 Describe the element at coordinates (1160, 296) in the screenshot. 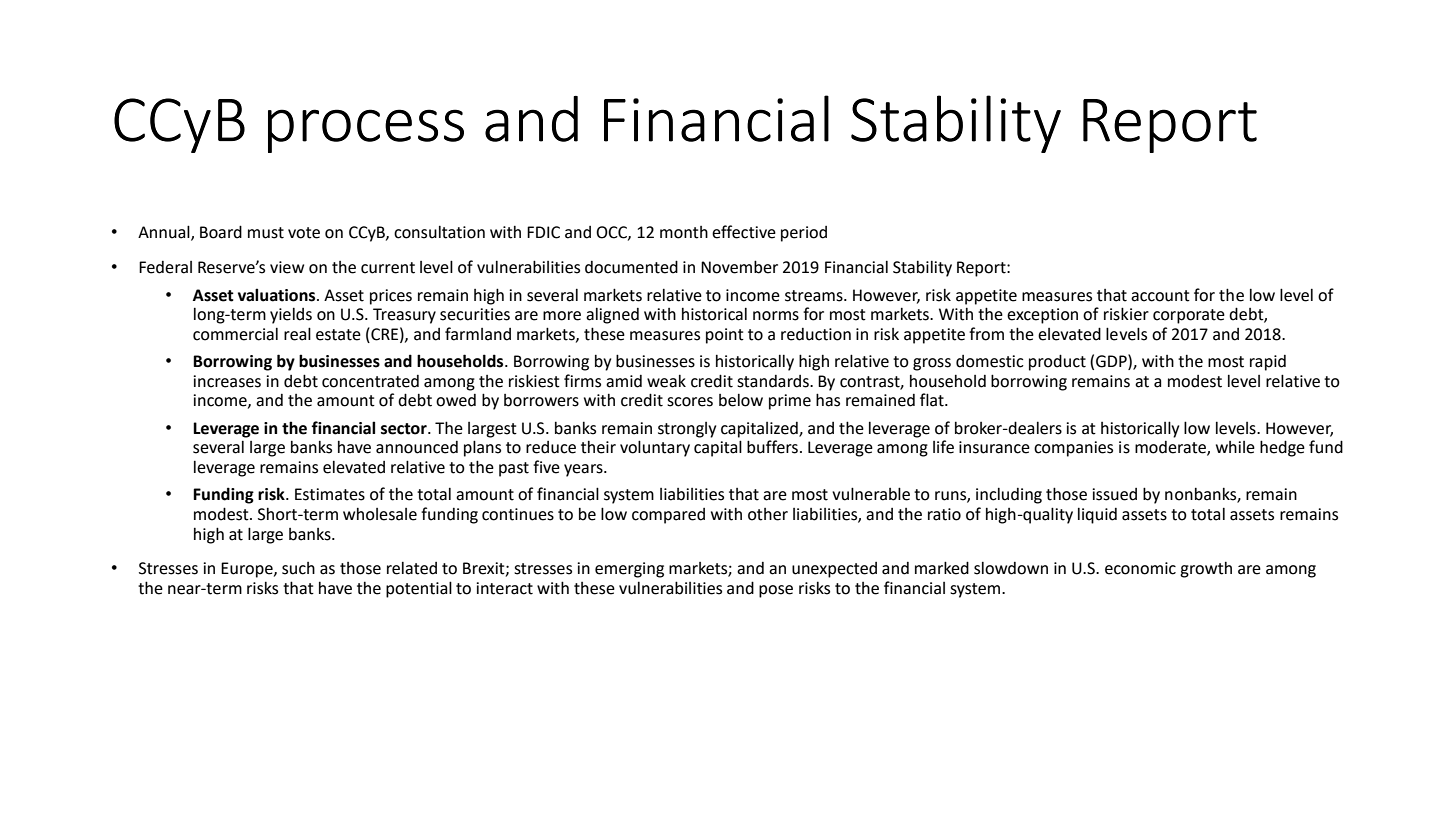

I see `account` at that location.
